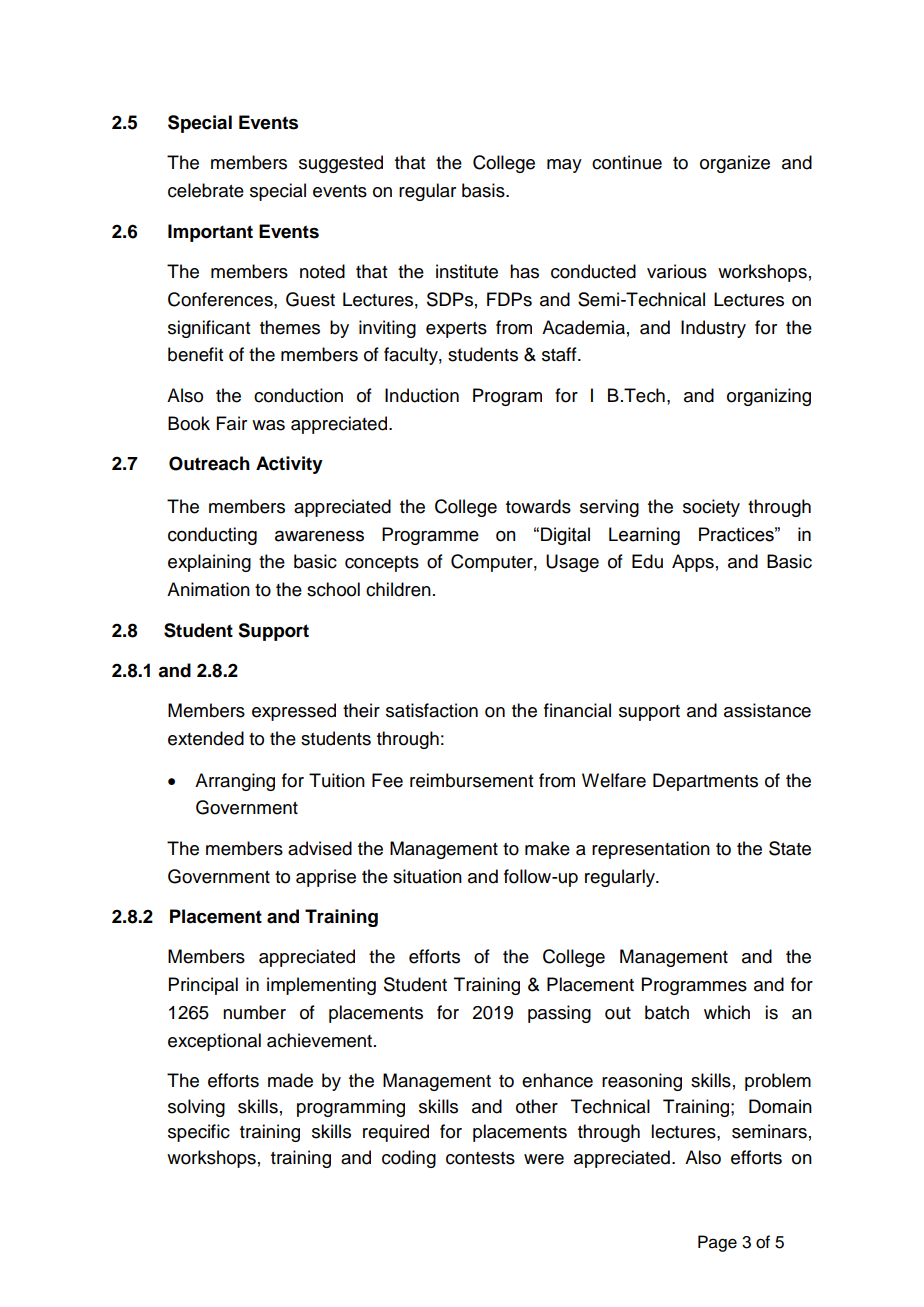 The image size is (924, 1307). What do you see at coordinates (717, 1243) in the document?
I see `Page` at bounding box center [717, 1243].
